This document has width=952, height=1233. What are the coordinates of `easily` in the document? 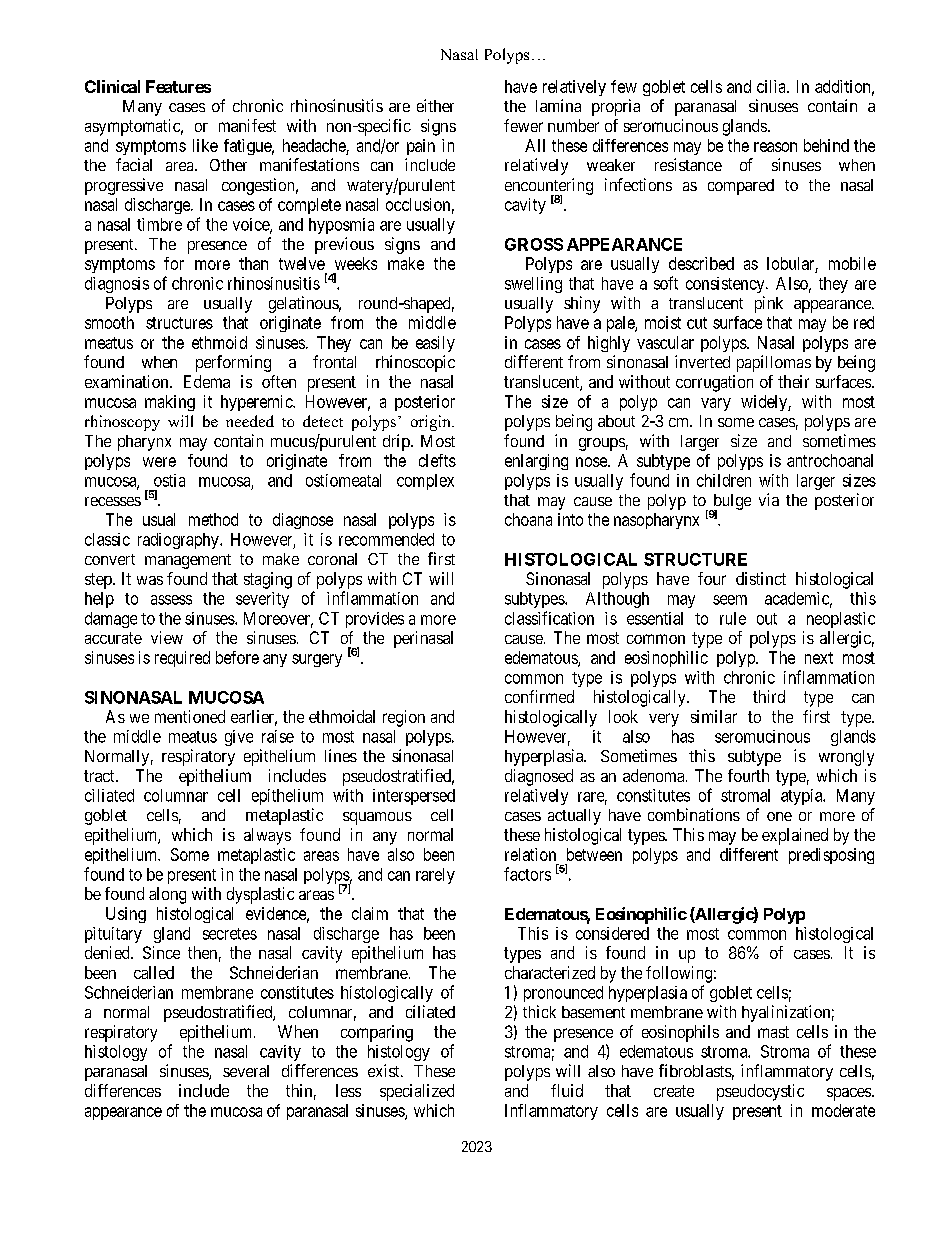 It's located at (435, 344).
